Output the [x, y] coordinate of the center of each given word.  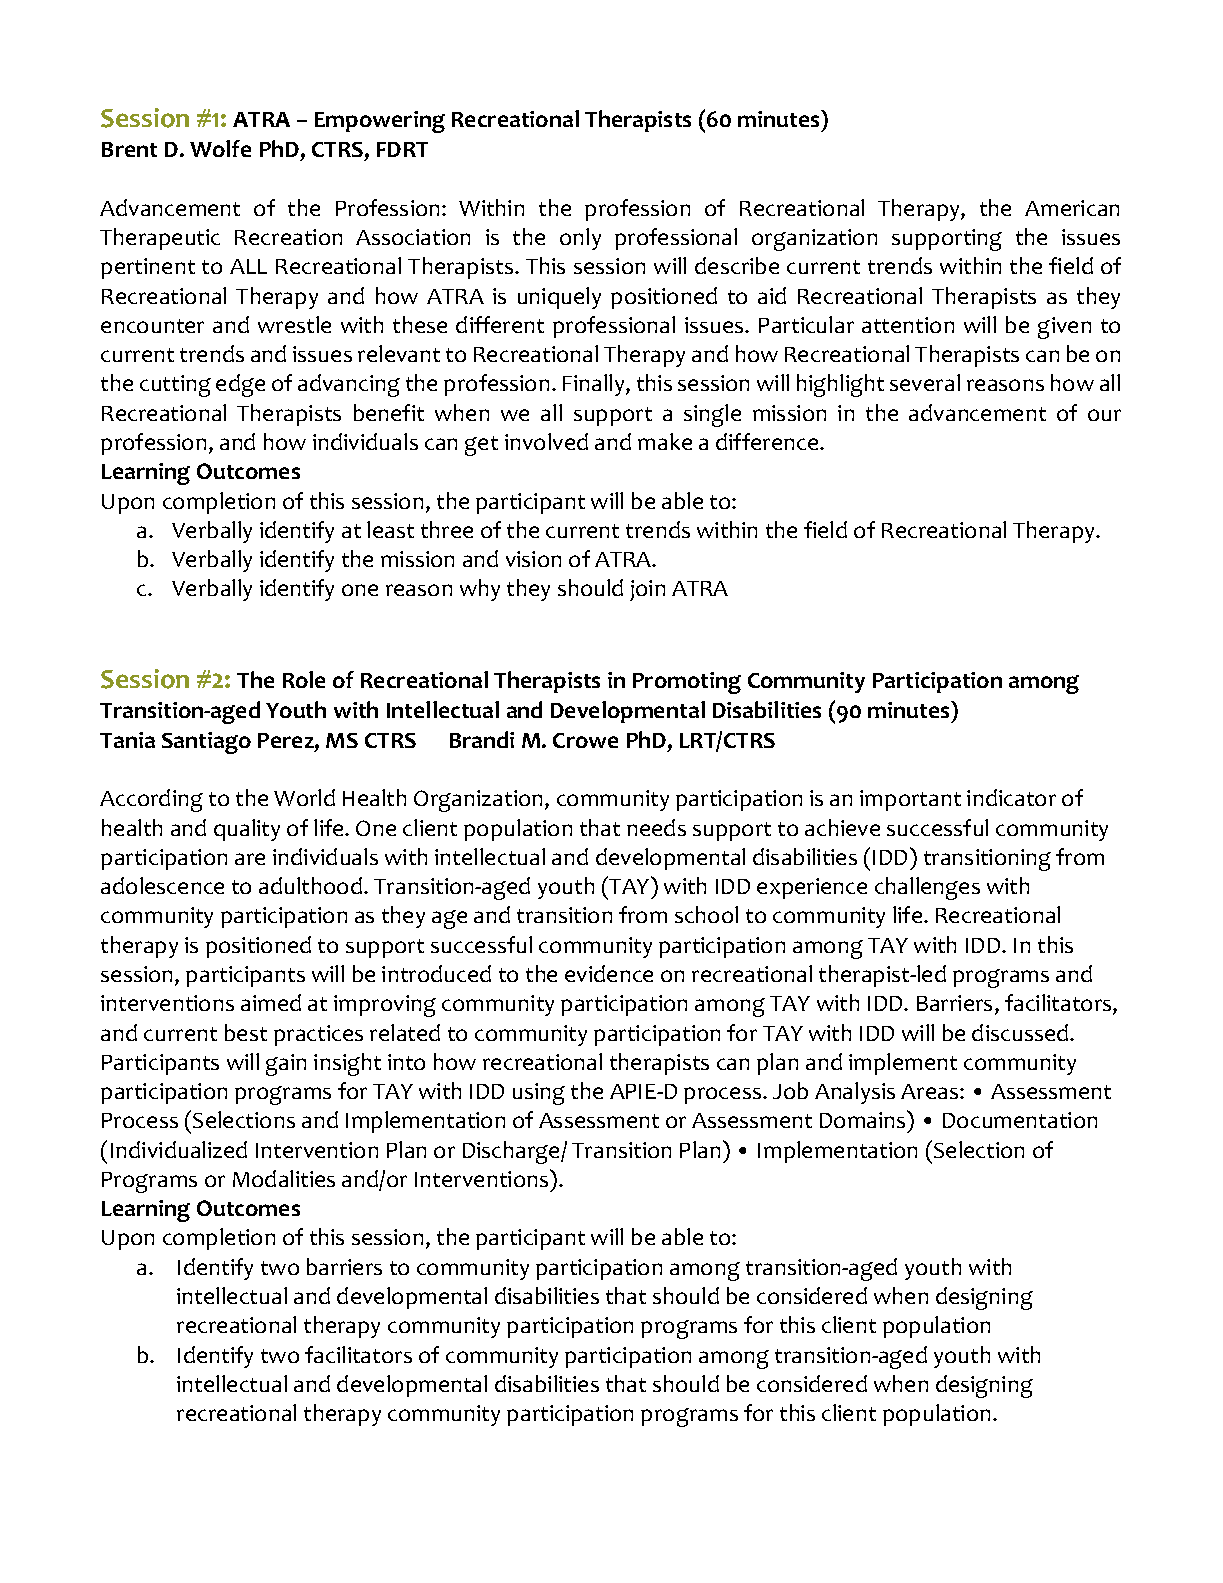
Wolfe [220, 148]
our [1104, 415]
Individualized [179, 1149]
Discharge [512, 1152]
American [1072, 208]
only [580, 239]
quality [247, 830]
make [665, 441]
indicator [1011, 797]
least [390, 529]
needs [656, 827]
